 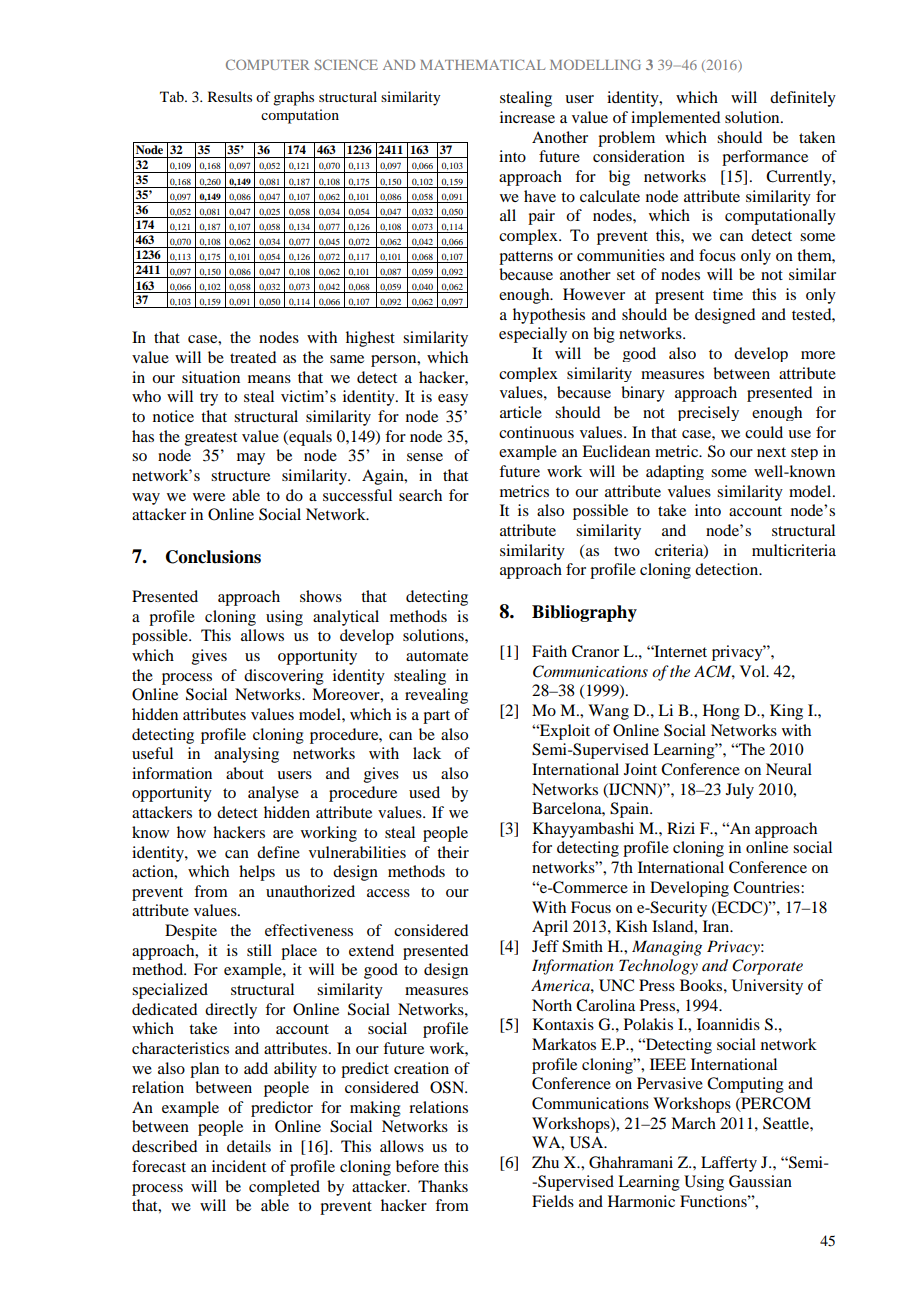 I want to click on Vol, so click(x=754, y=671).
